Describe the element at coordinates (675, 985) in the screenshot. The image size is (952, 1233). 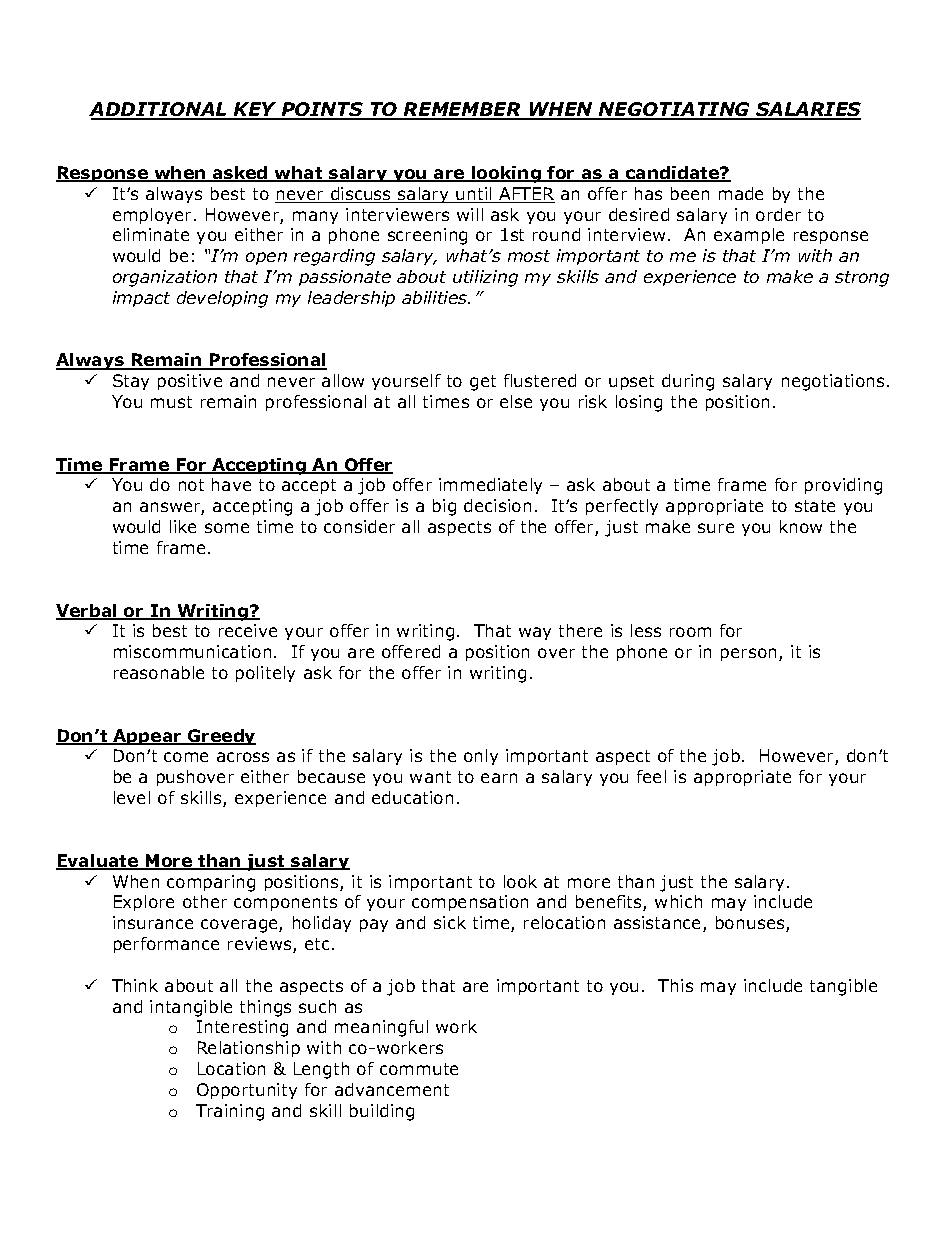
I see `This` at that location.
